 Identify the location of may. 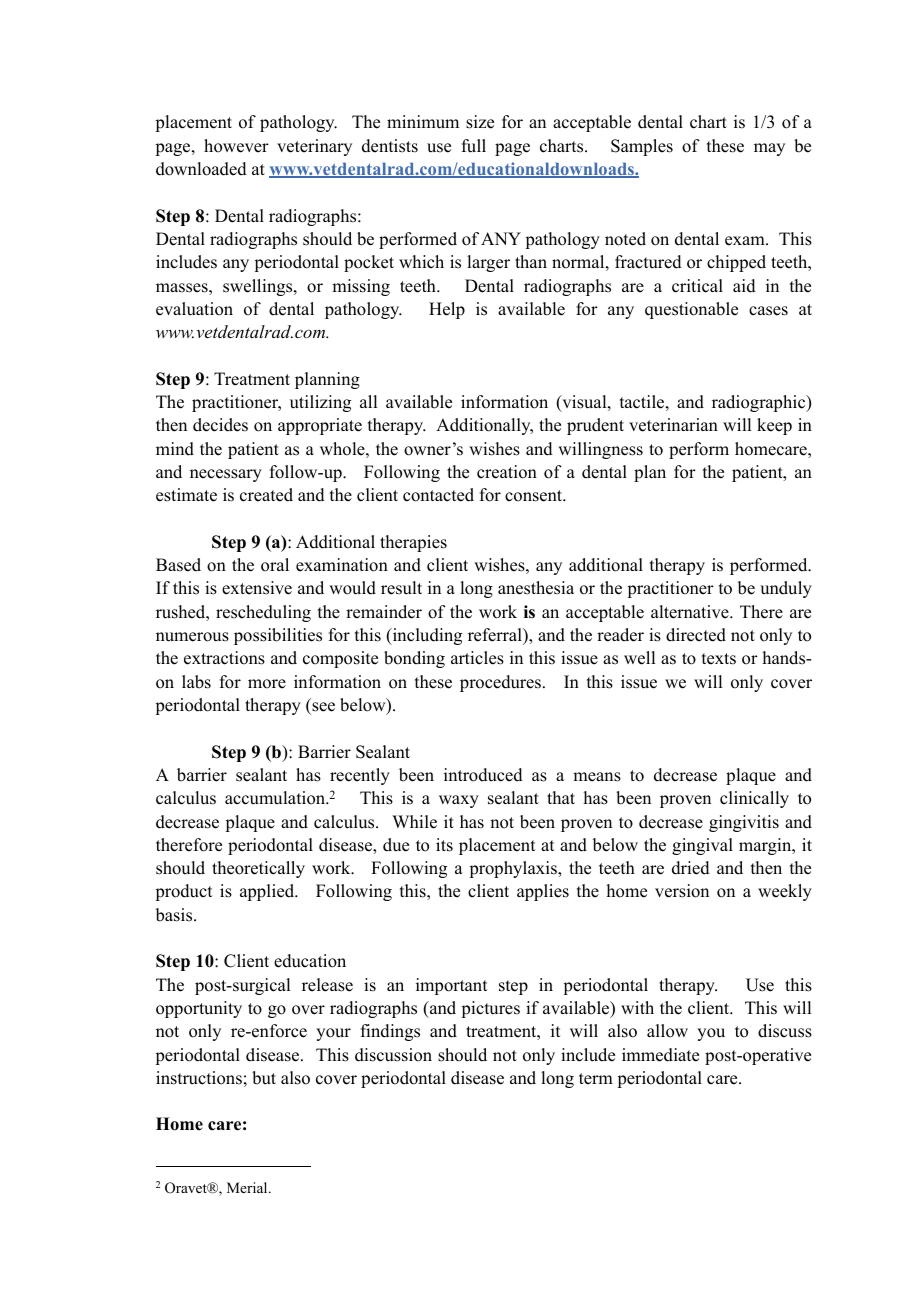
(769, 149).
